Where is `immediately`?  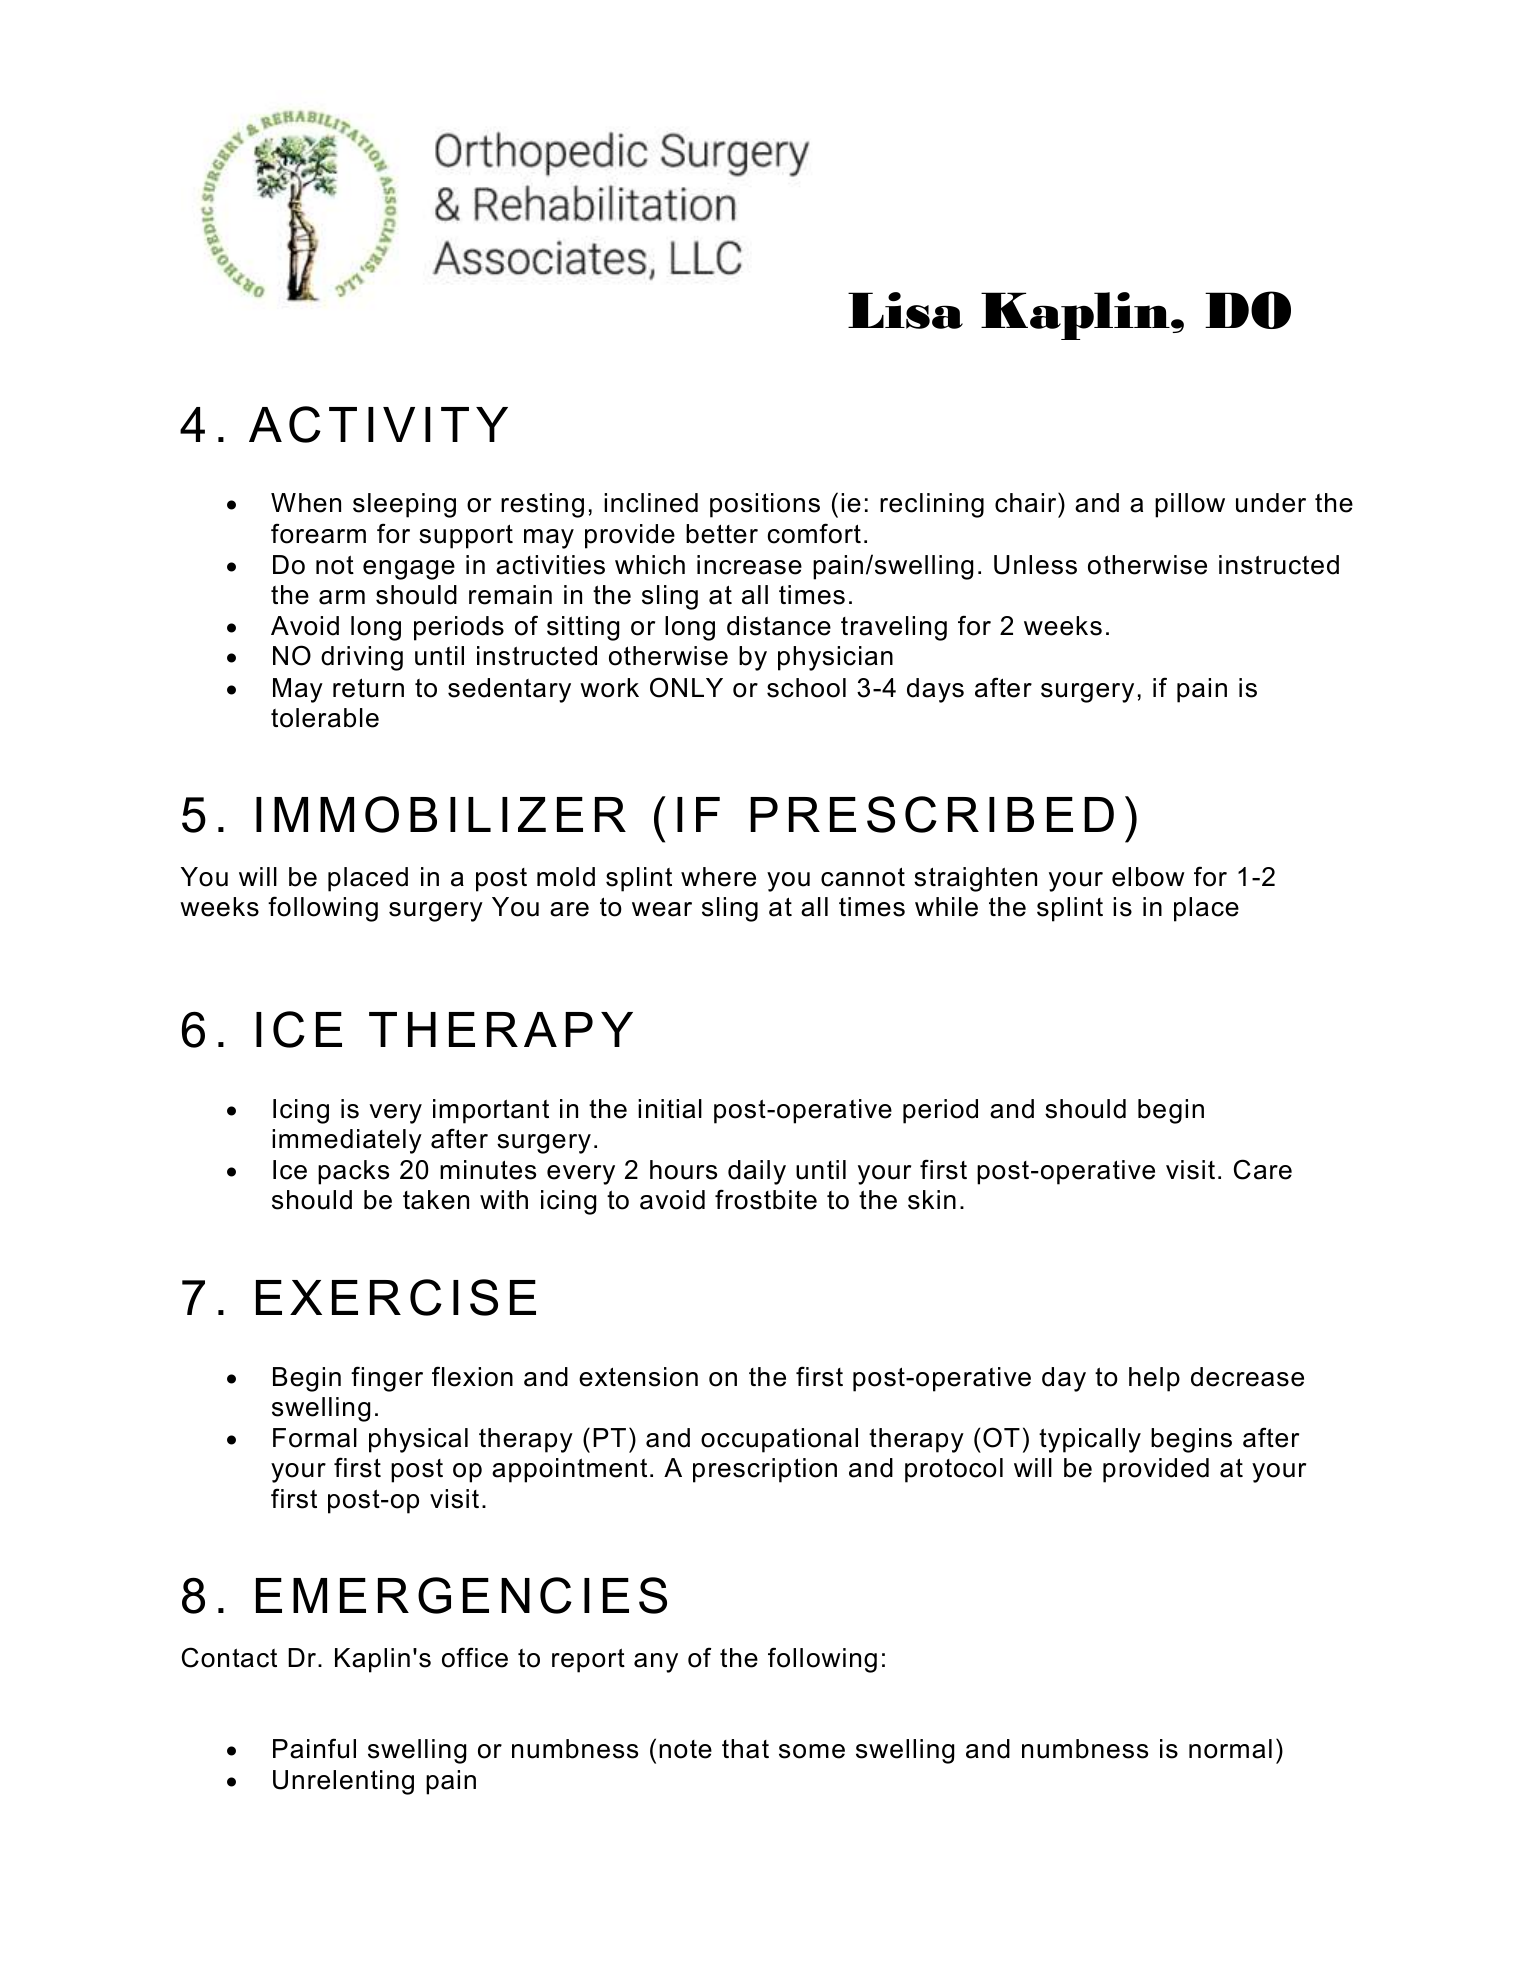 immediately is located at coordinates (347, 1141).
